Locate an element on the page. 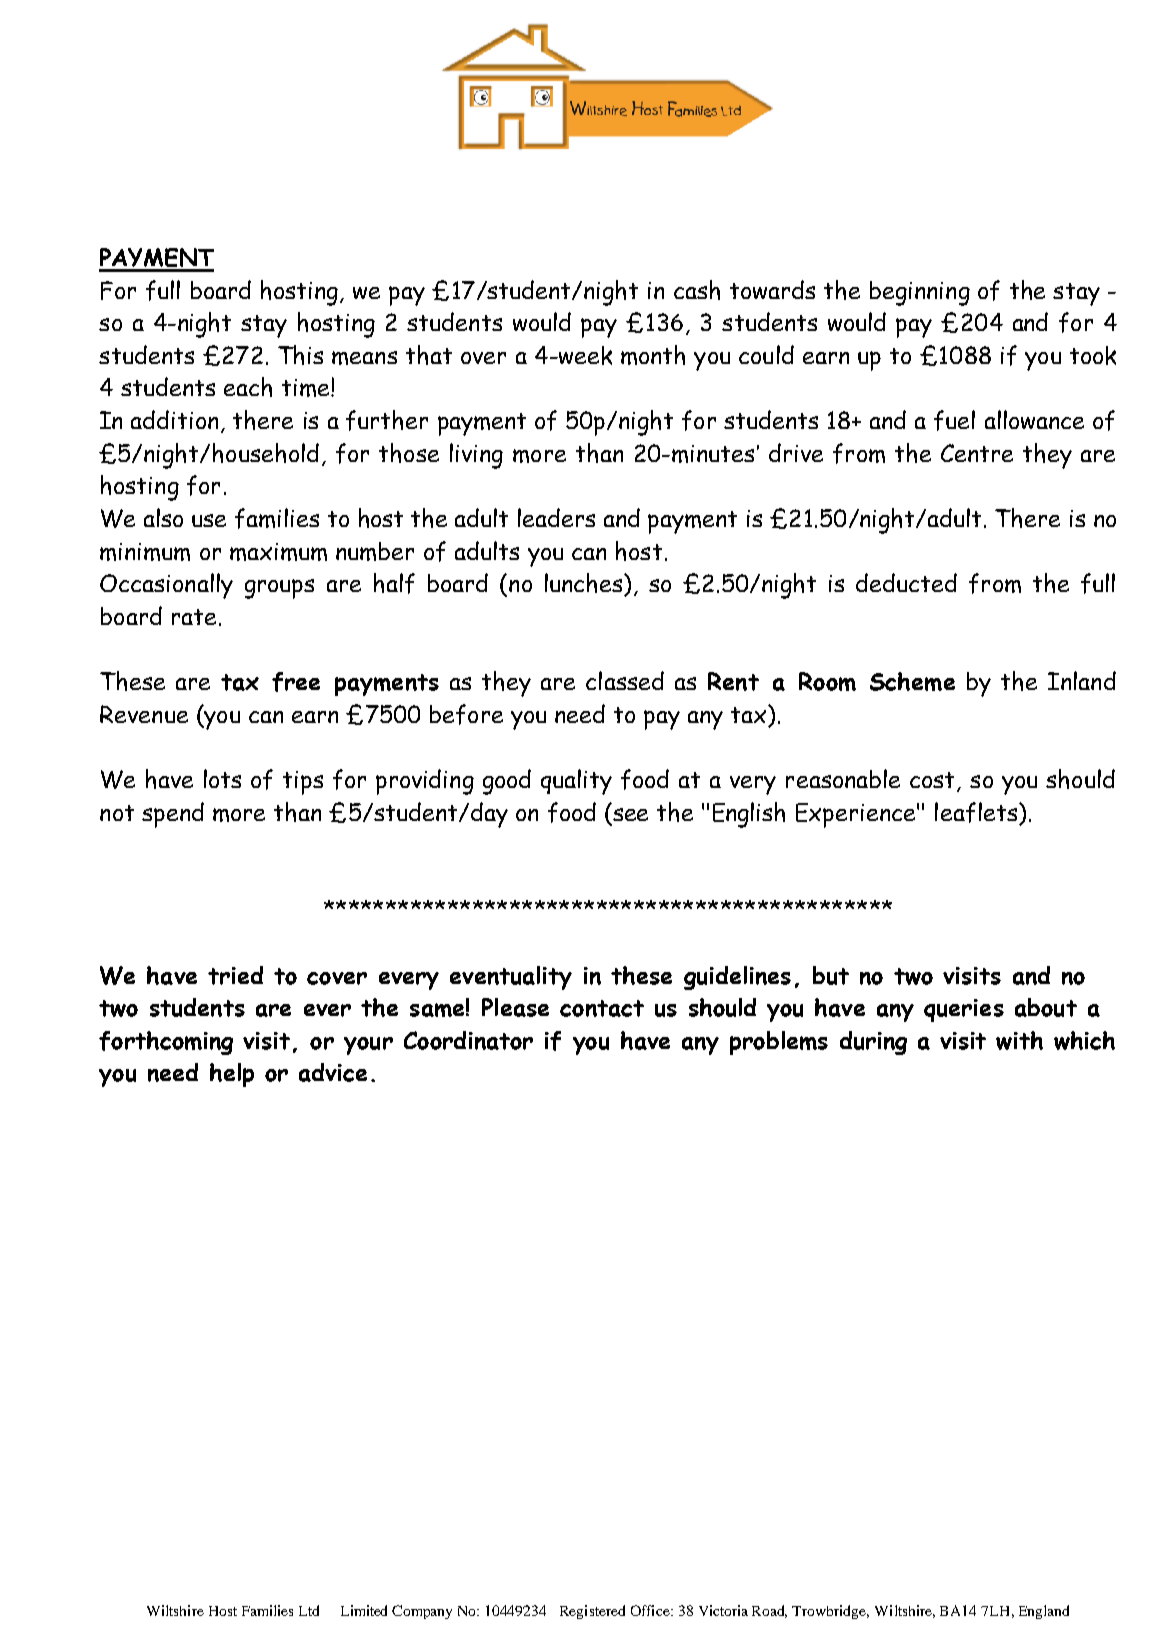 Image resolution: width=1161 pixels, height=1642 pixels. beginning is located at coordinates (920, 293).
